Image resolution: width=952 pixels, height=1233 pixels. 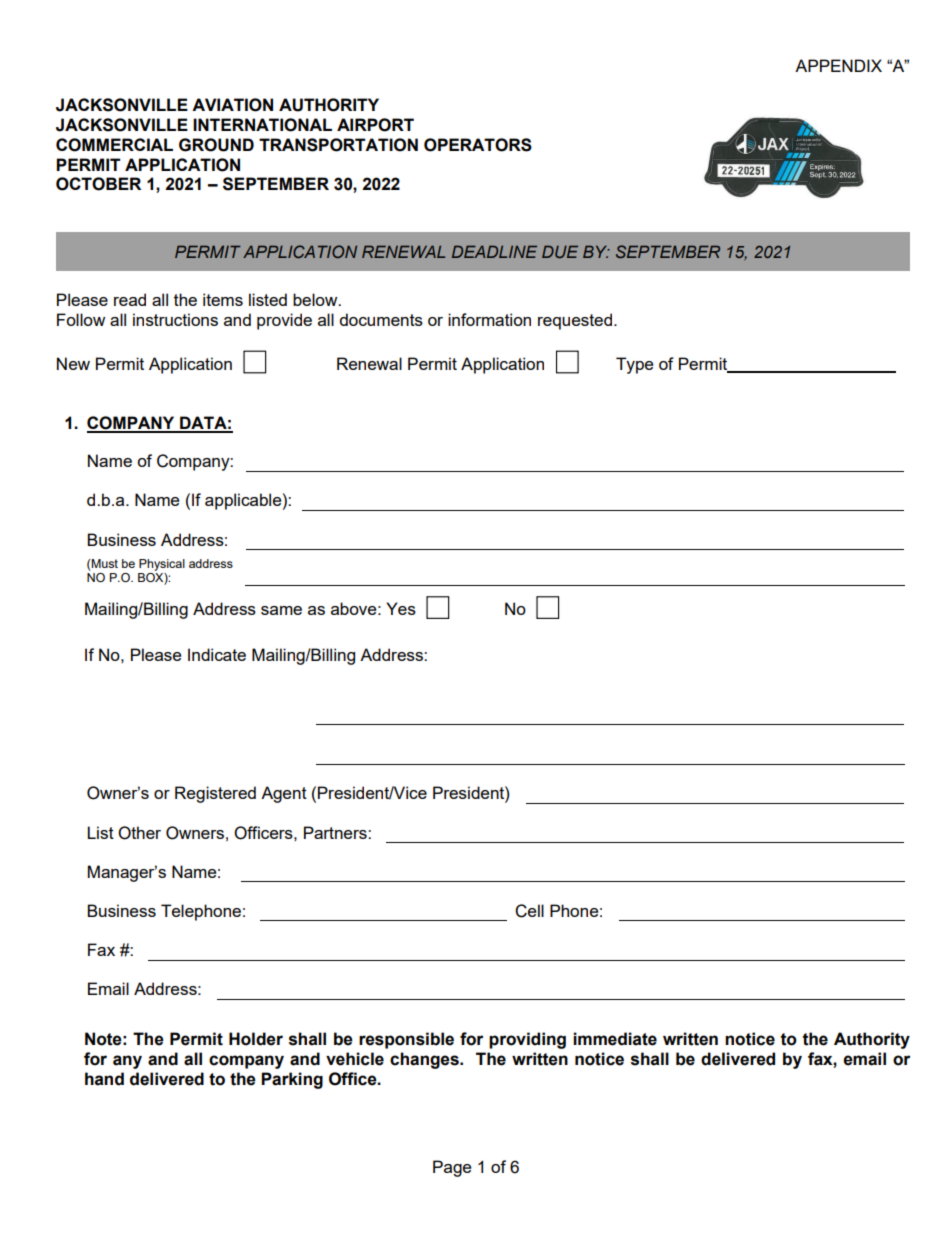 What do you see at coordinates (401, 608) in the screenshot?
I see `Yes` at bounding box center [401, 608].
